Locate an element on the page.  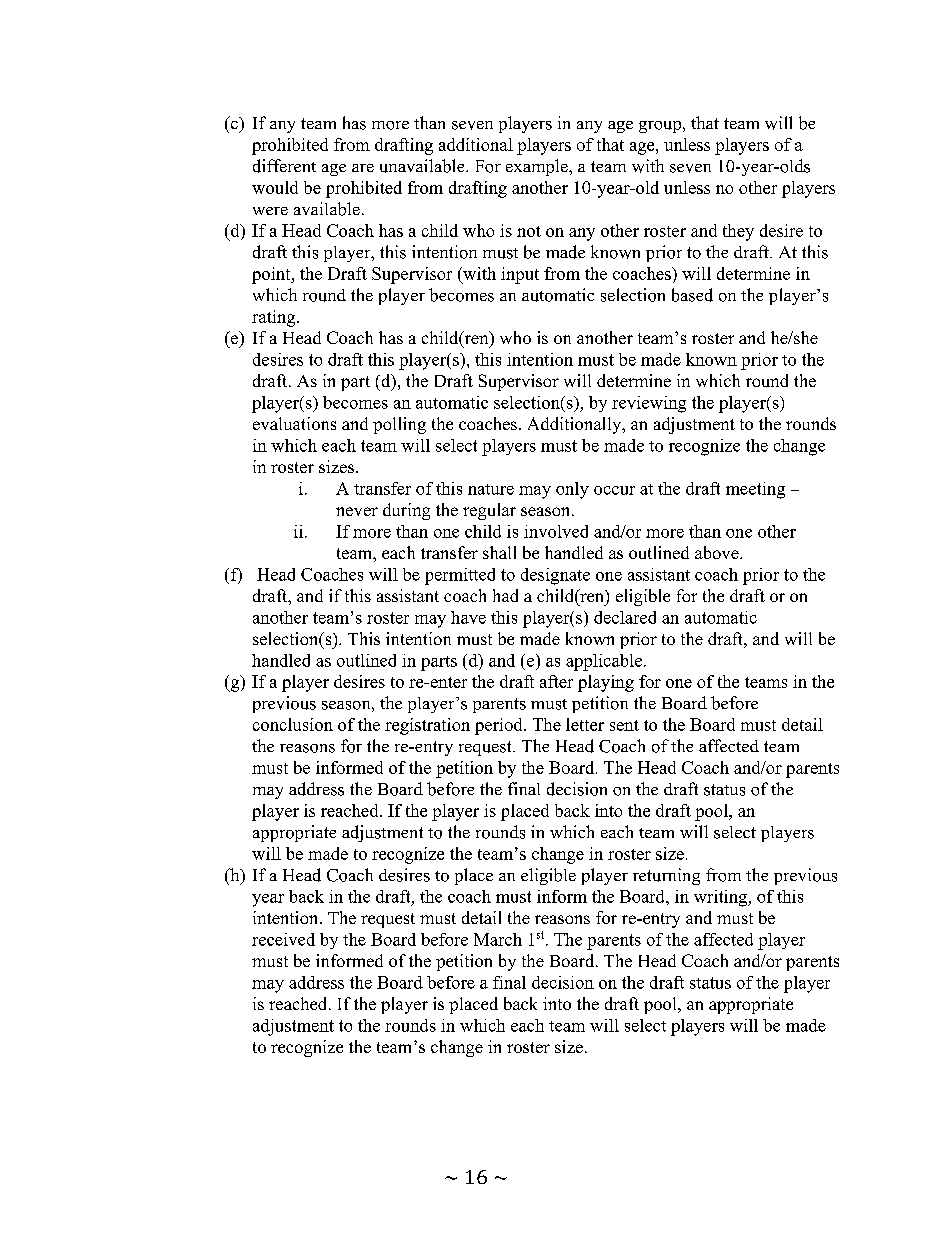
received is located at coordinates (283, 939).
